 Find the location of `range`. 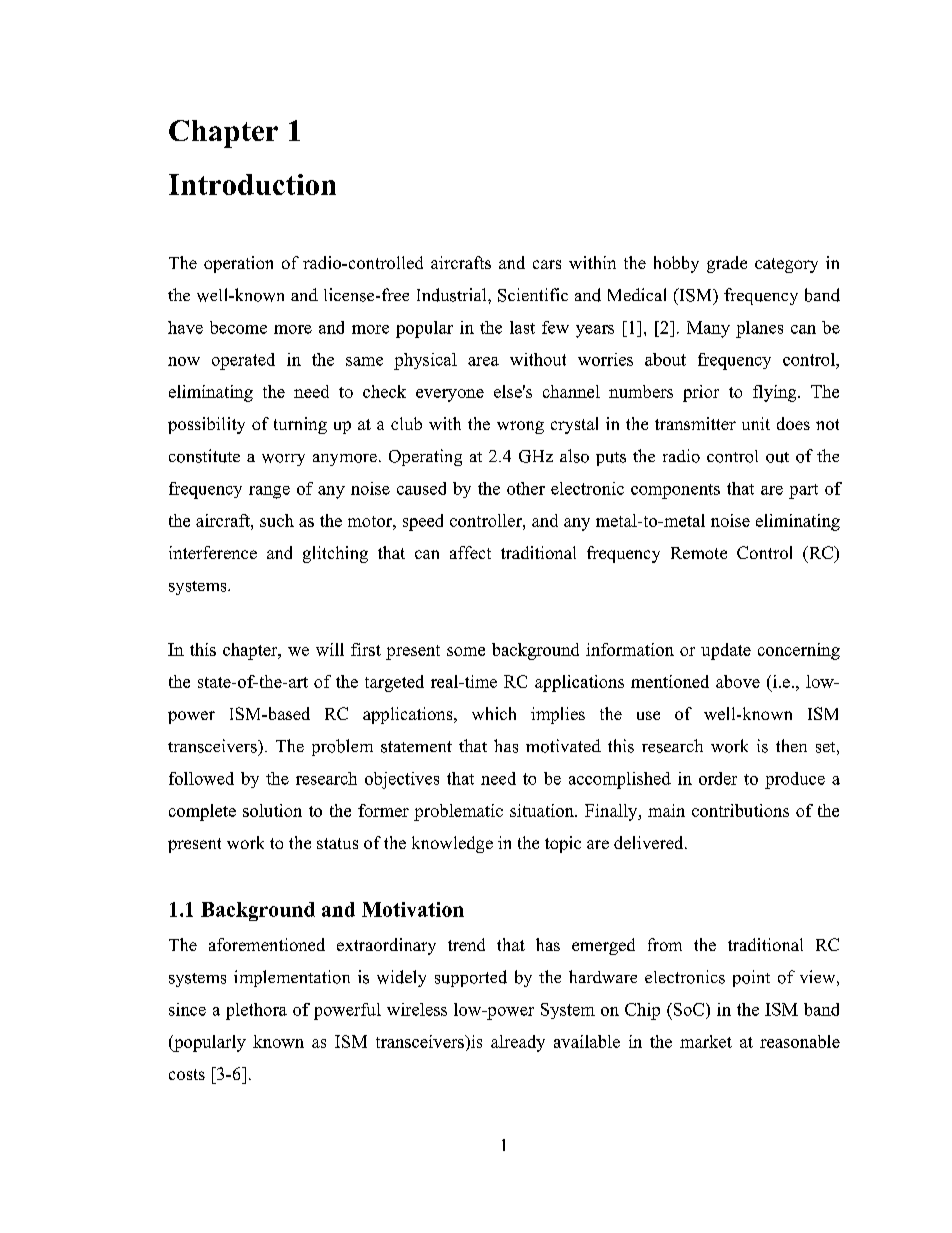

range is located at coordinates (269, 492).
